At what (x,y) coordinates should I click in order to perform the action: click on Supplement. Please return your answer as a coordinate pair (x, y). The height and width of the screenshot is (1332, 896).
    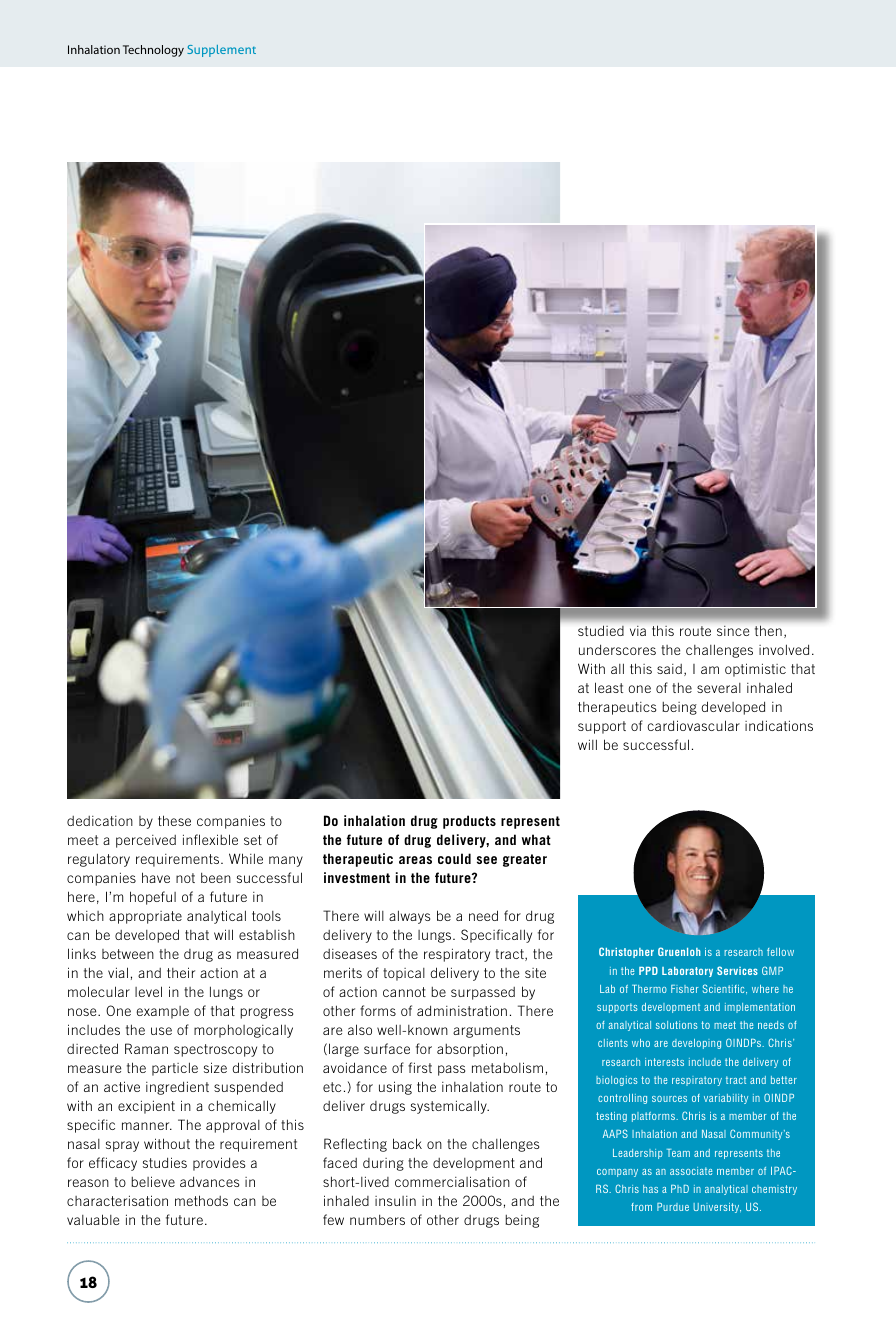
    Looking at the image, I should click on (221, 51).
